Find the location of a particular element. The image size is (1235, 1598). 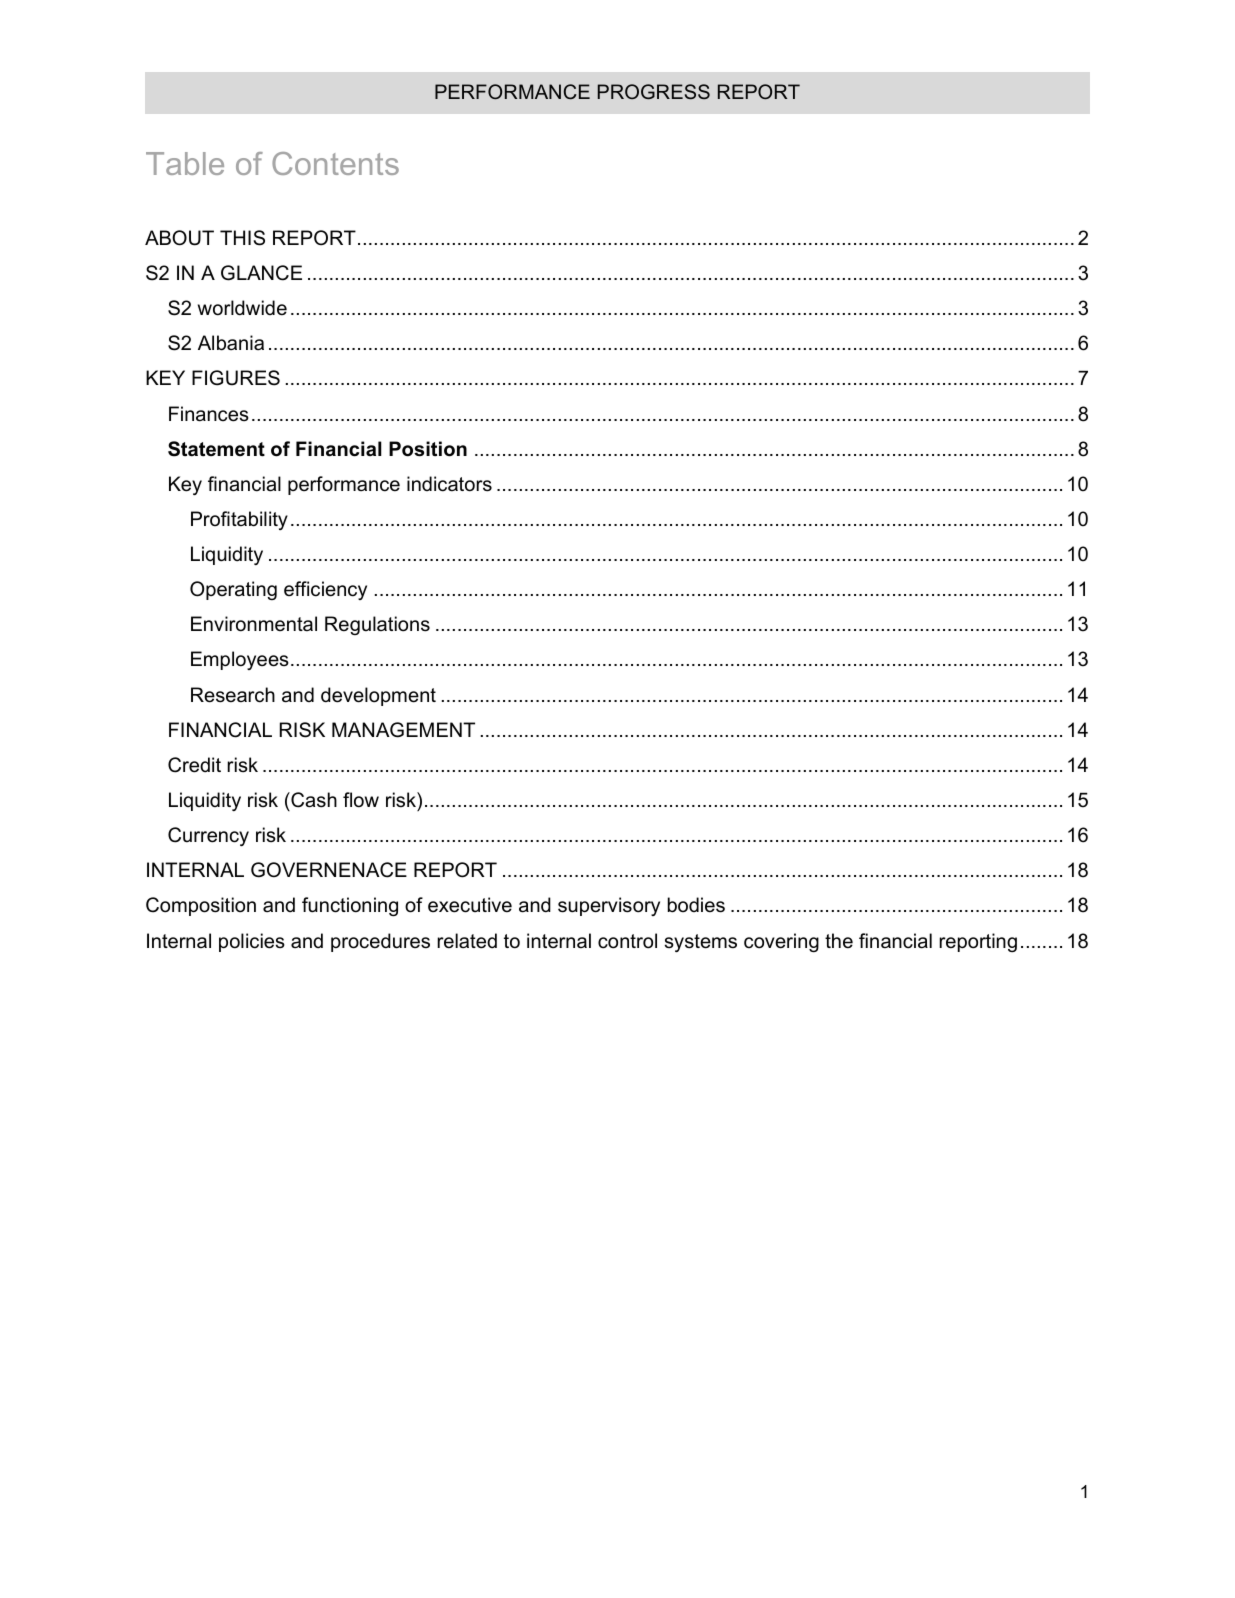

covering is located at coordinates (781, 942).
